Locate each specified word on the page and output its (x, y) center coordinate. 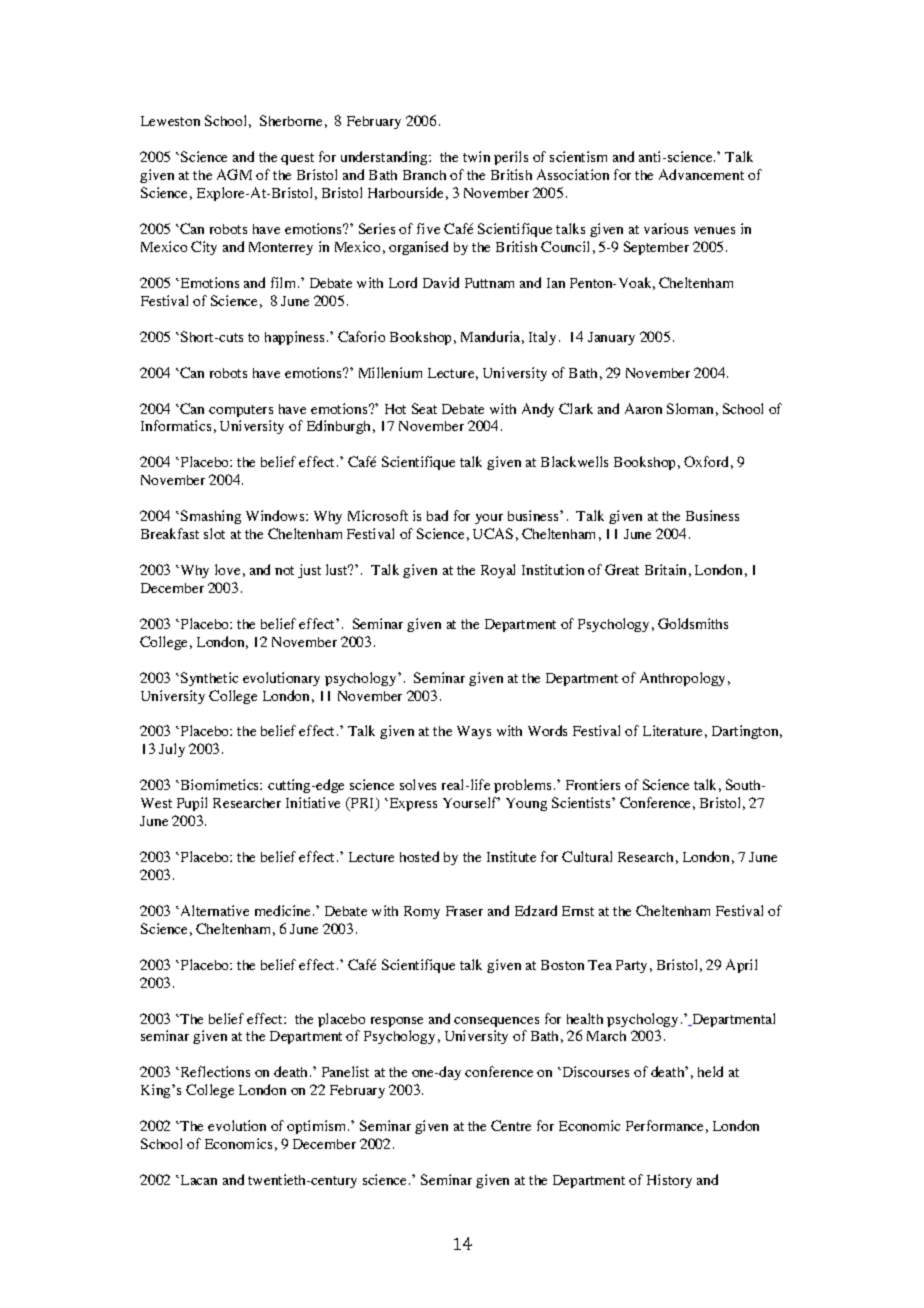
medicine (282, 910)
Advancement (701, 174)
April (741, 966)
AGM (234, 174)
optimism (318, 1127)
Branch (424, 175)
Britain (665, 569)
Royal (498, 571)
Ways (474, 732)
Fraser (464, 911)
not (284, 570)
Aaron (643, 408)
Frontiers (593, 784)
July (172, 750)
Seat (424, 408)
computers (241, 411)
